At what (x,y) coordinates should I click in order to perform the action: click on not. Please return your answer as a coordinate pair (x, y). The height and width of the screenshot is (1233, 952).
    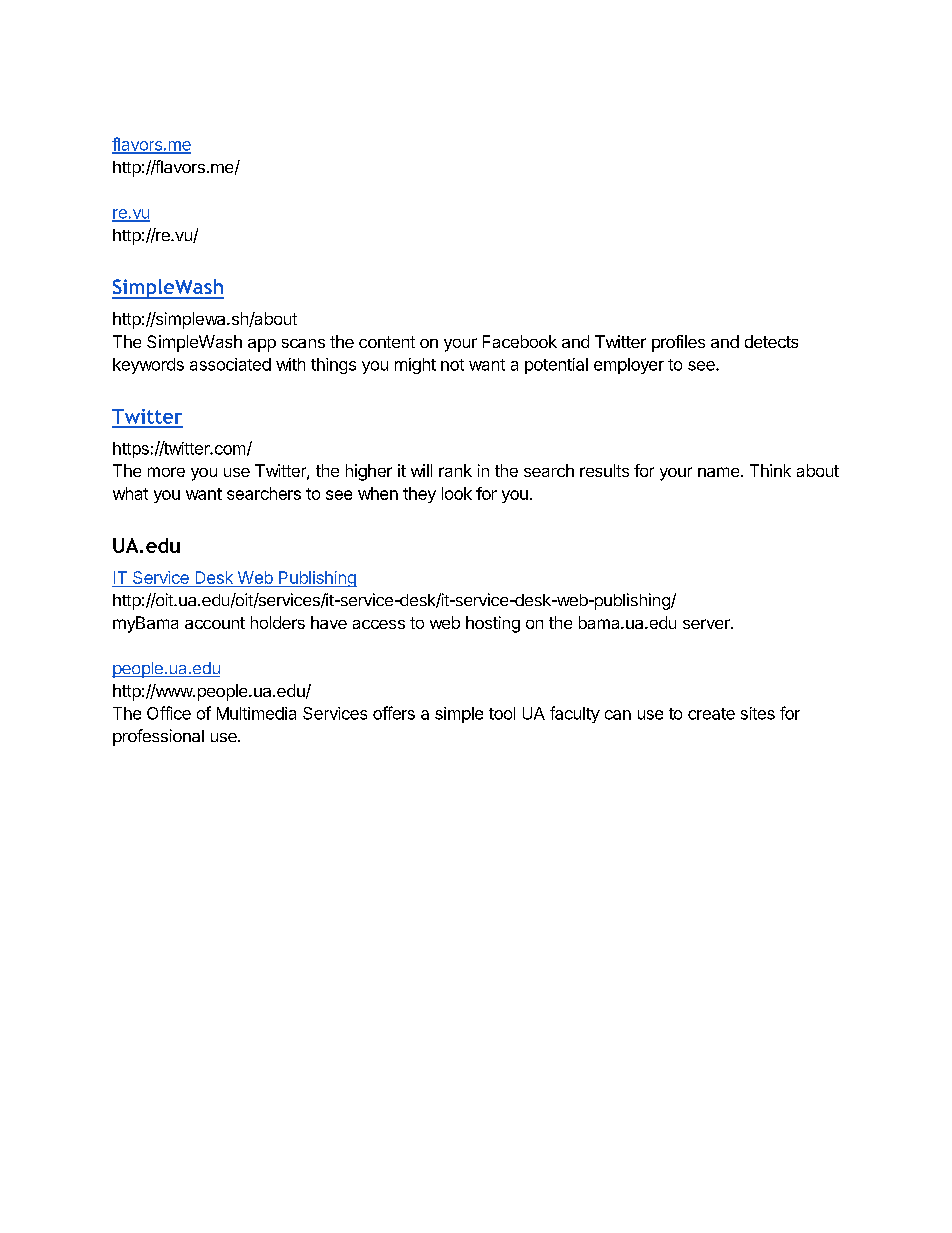
    Looking at the image, I should click on (452, 365).
